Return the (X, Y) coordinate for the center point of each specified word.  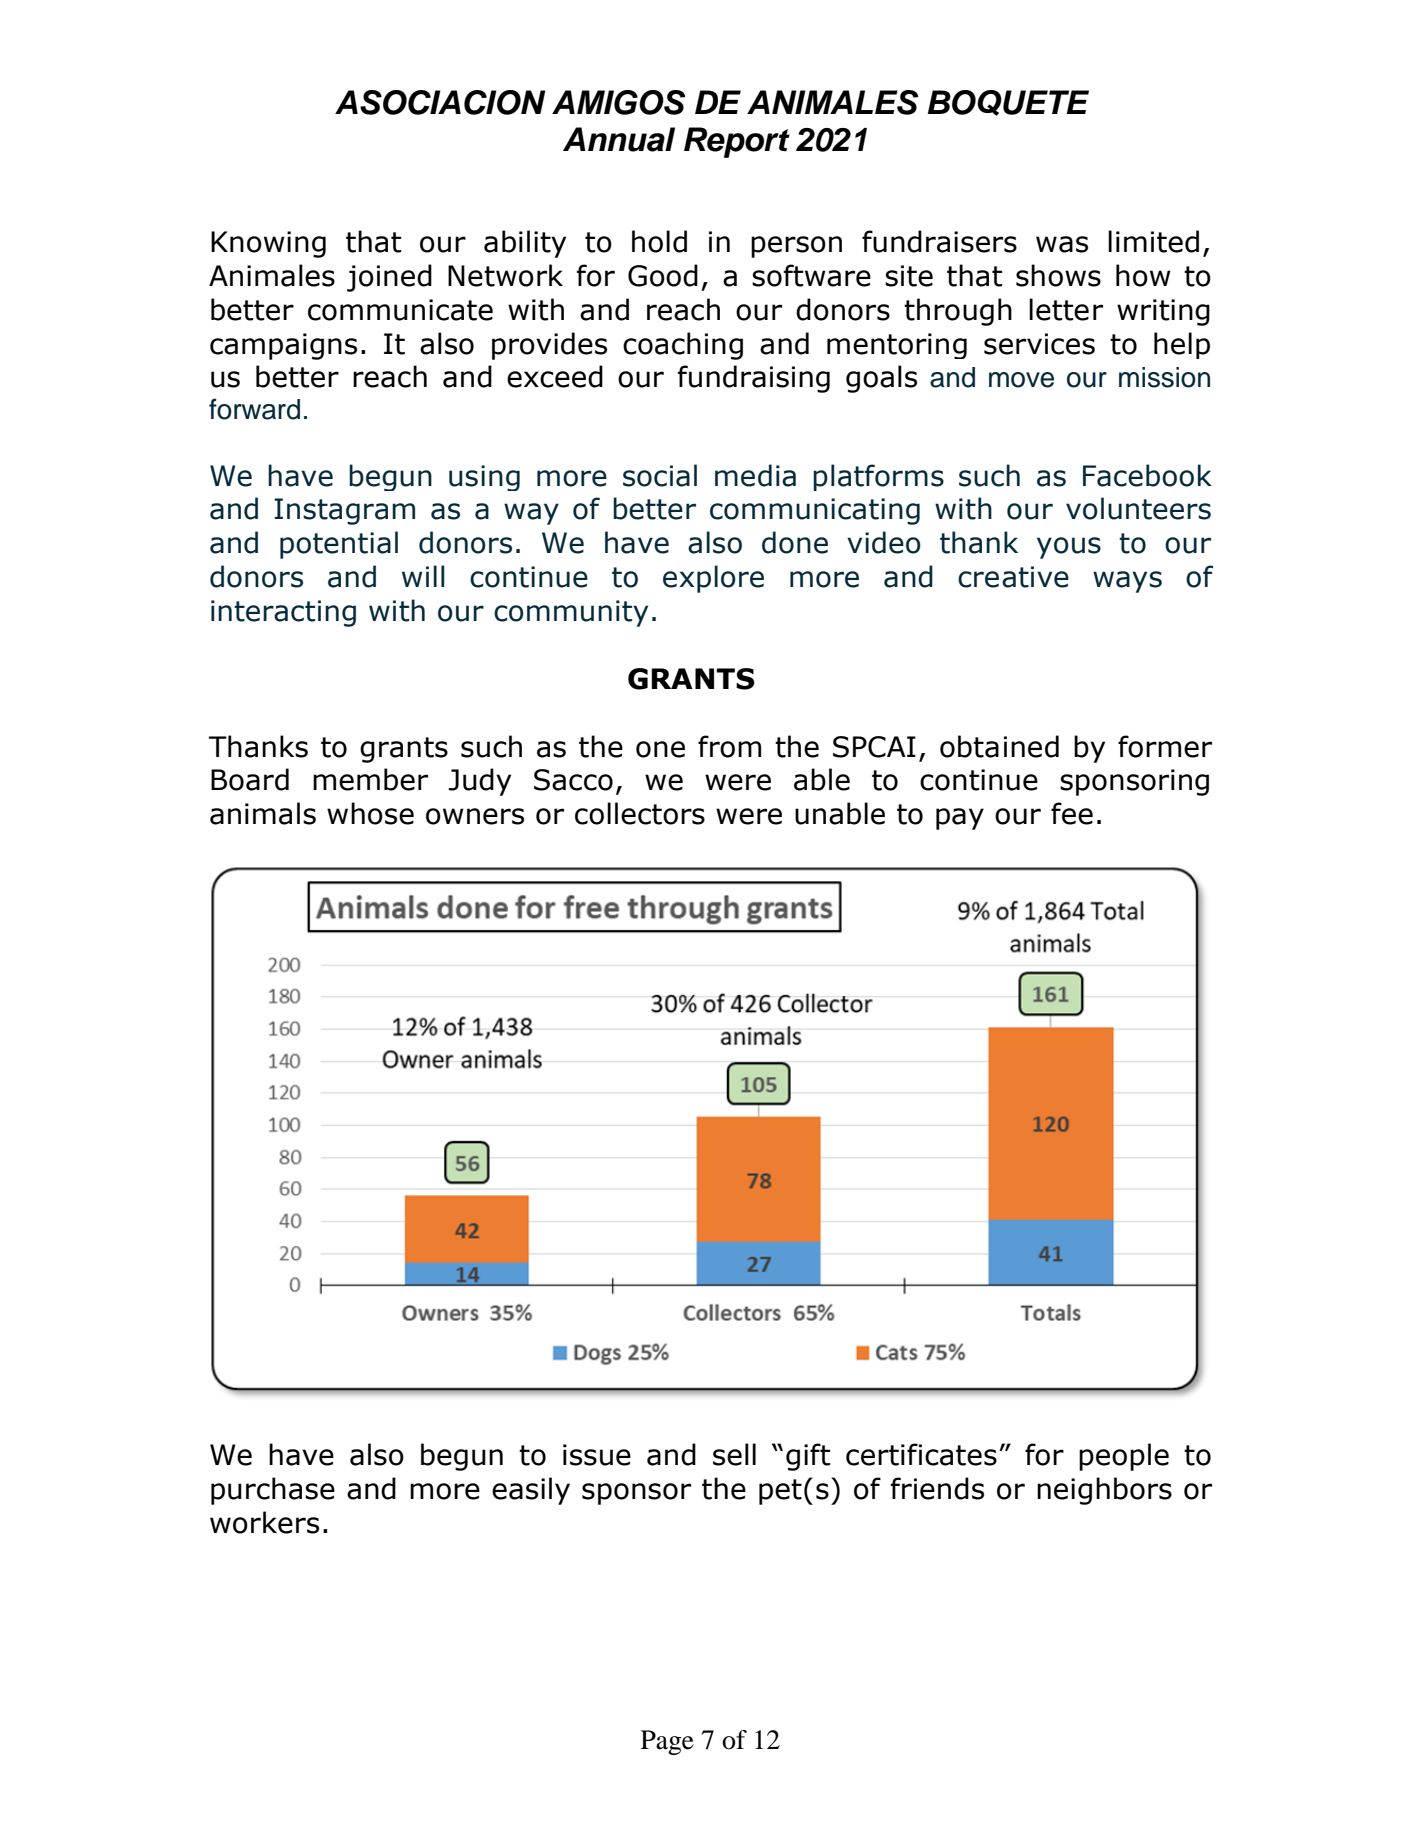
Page (667, 1742)
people (1124, 1457)
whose (370, 813)
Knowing (268, 244)
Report (737, 142)
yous (1069, 548)
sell (734, 1454)
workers (264, 1522)
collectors (640, 813)
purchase (273, 1491)
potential (339, 545)
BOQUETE (1008, 103)
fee (1072, 813)
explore (713, 579)
